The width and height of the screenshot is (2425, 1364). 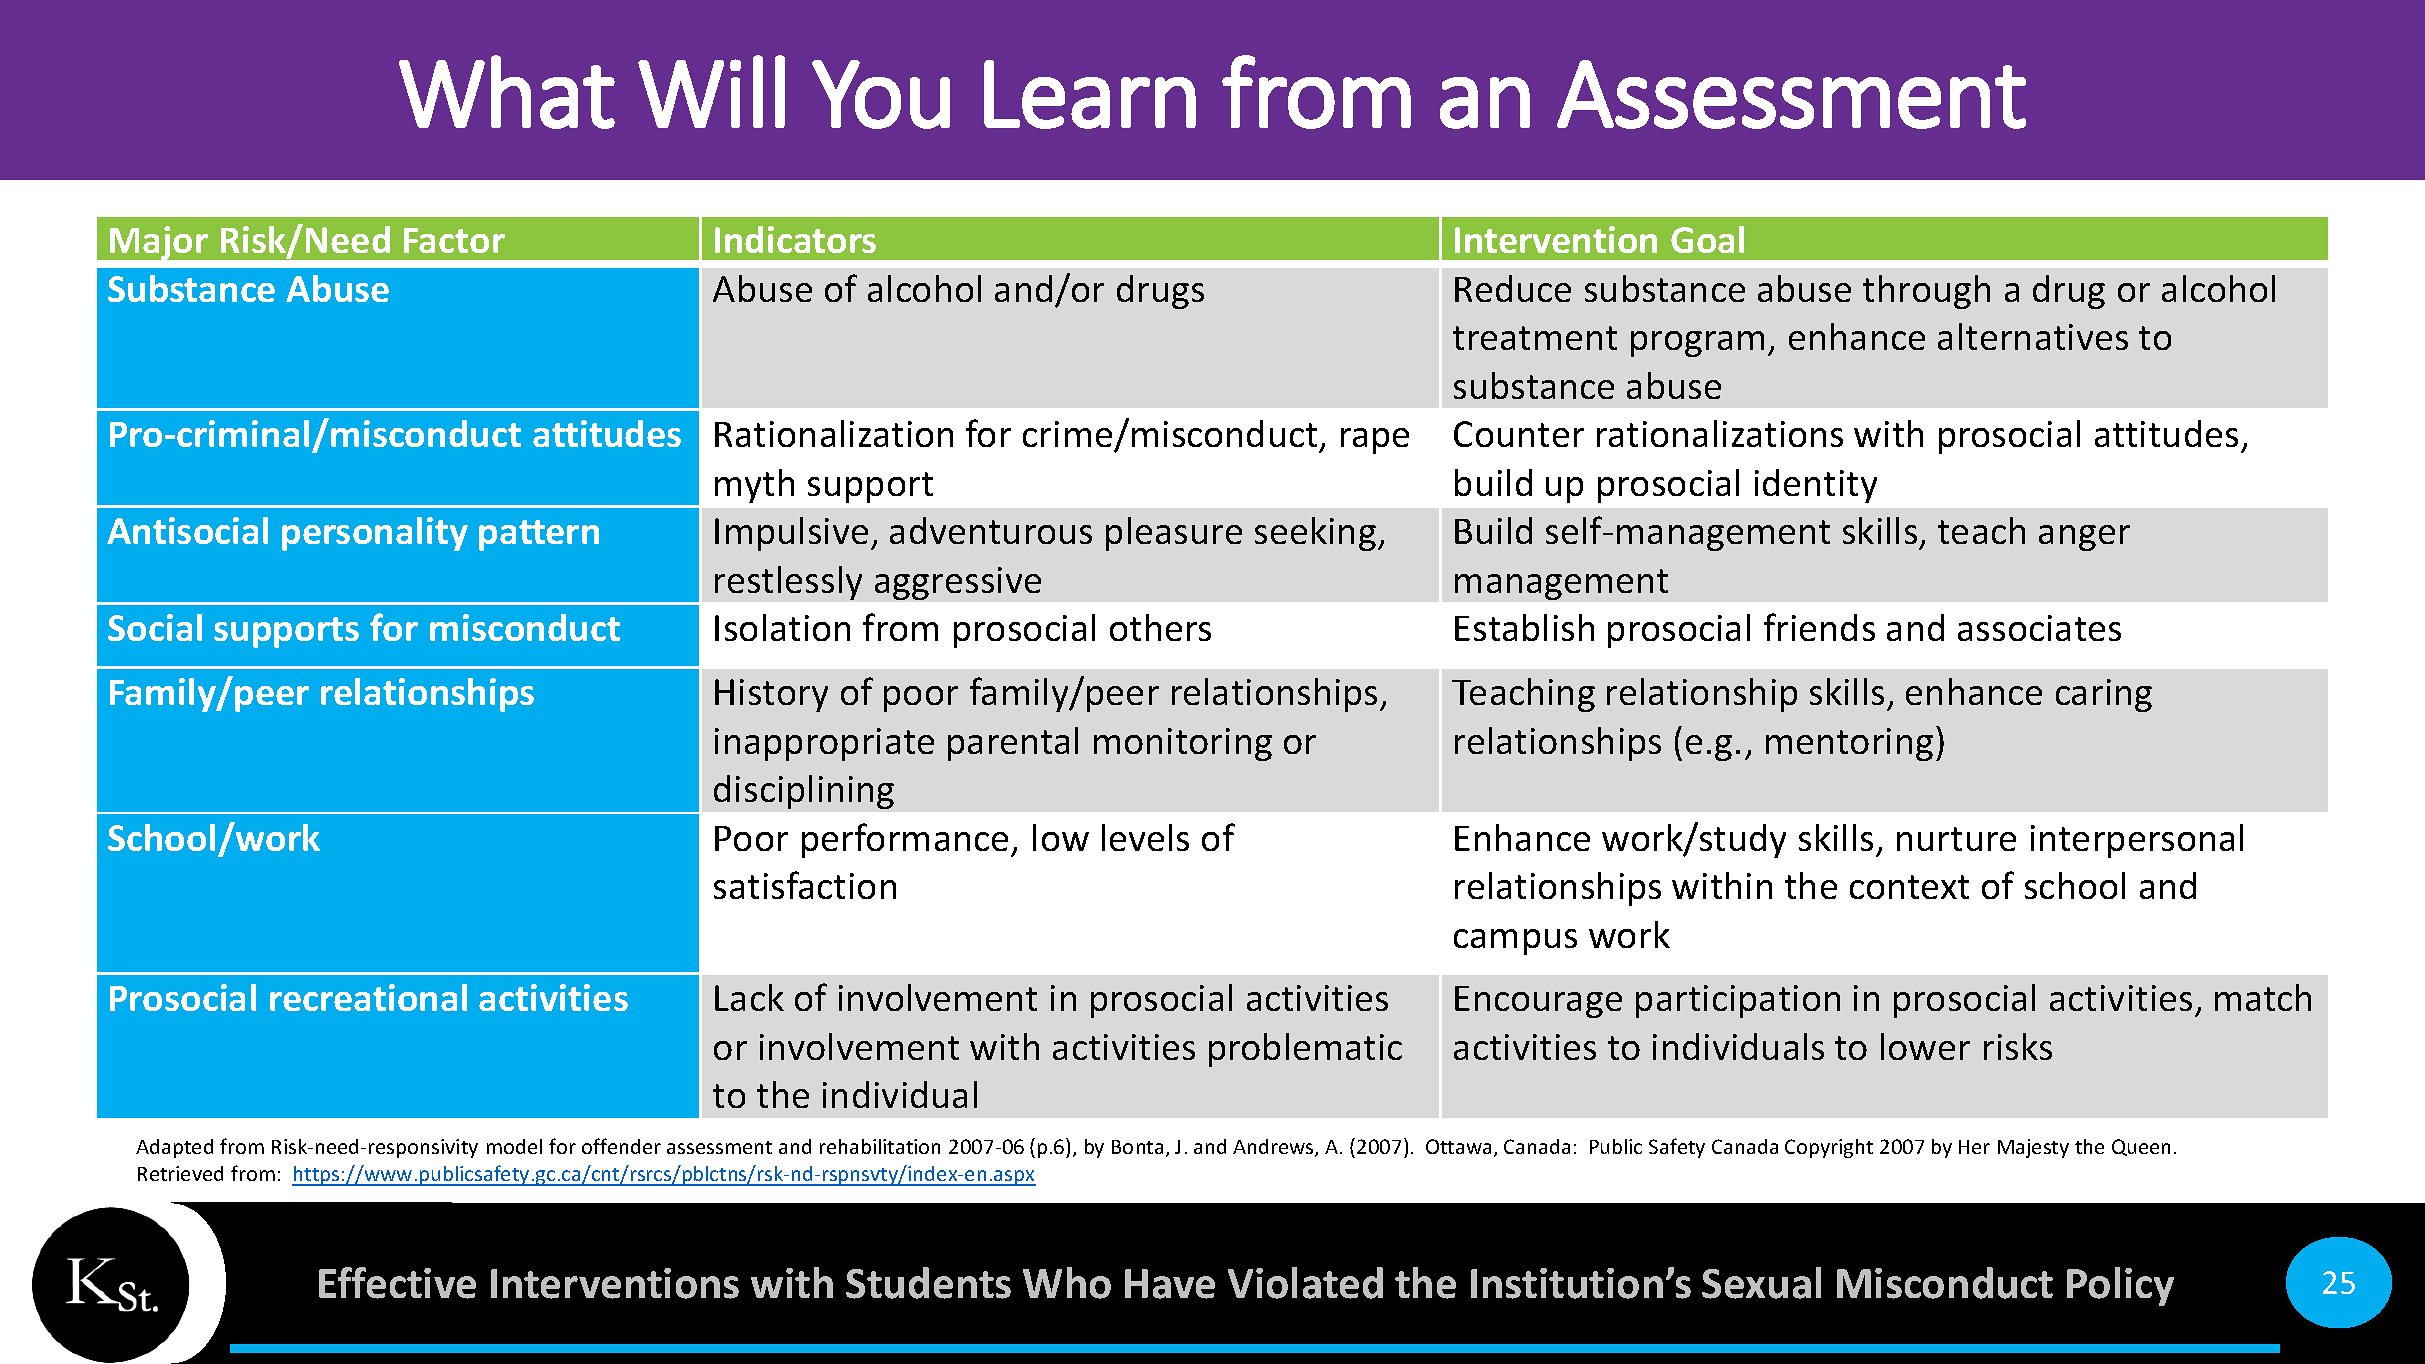 What do you see at coordinates (1956, 839) in the screenshot?
I see `nurture` at bounding box center [1956, 839].
